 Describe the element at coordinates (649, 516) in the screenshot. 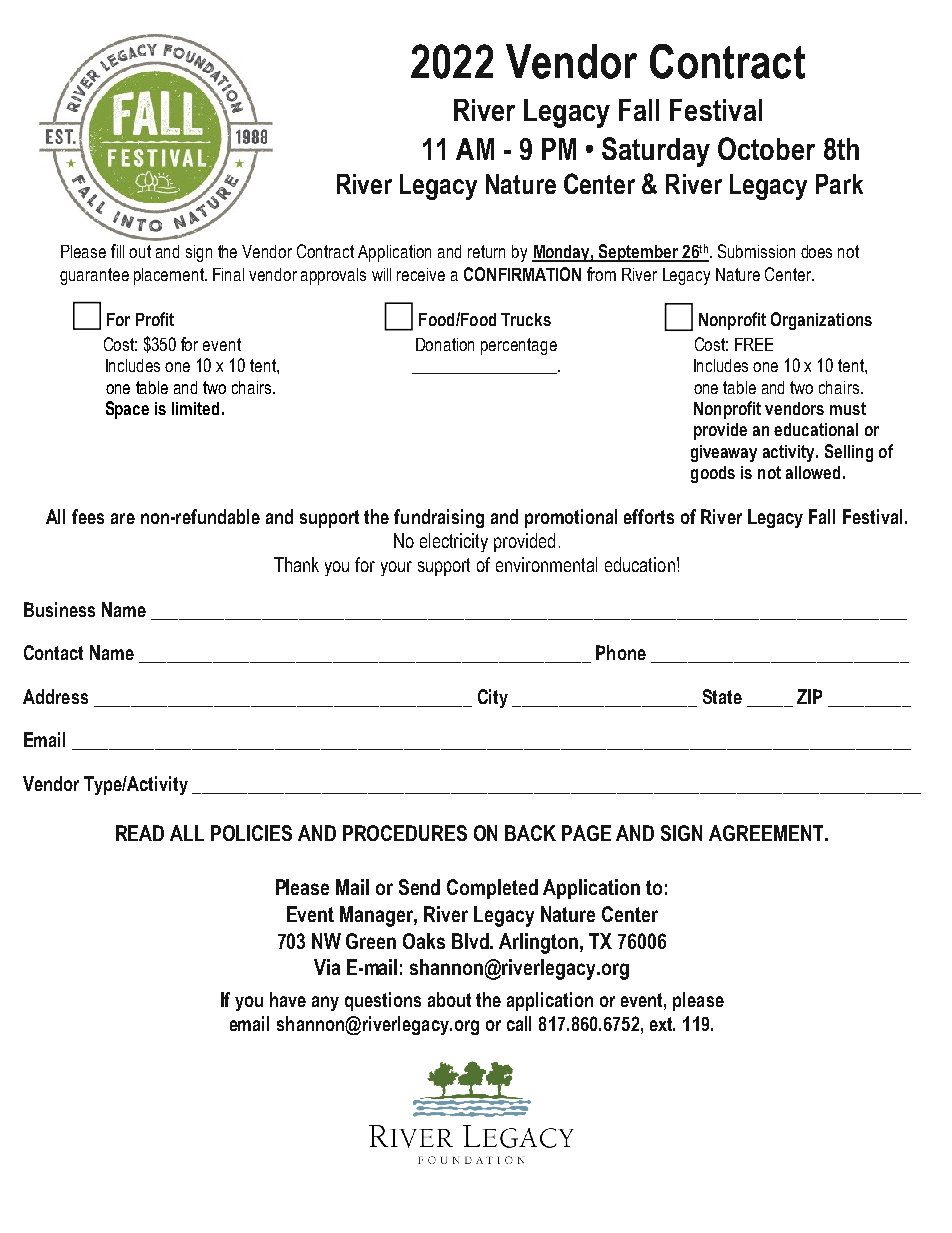

I see `efforts` at that location.
